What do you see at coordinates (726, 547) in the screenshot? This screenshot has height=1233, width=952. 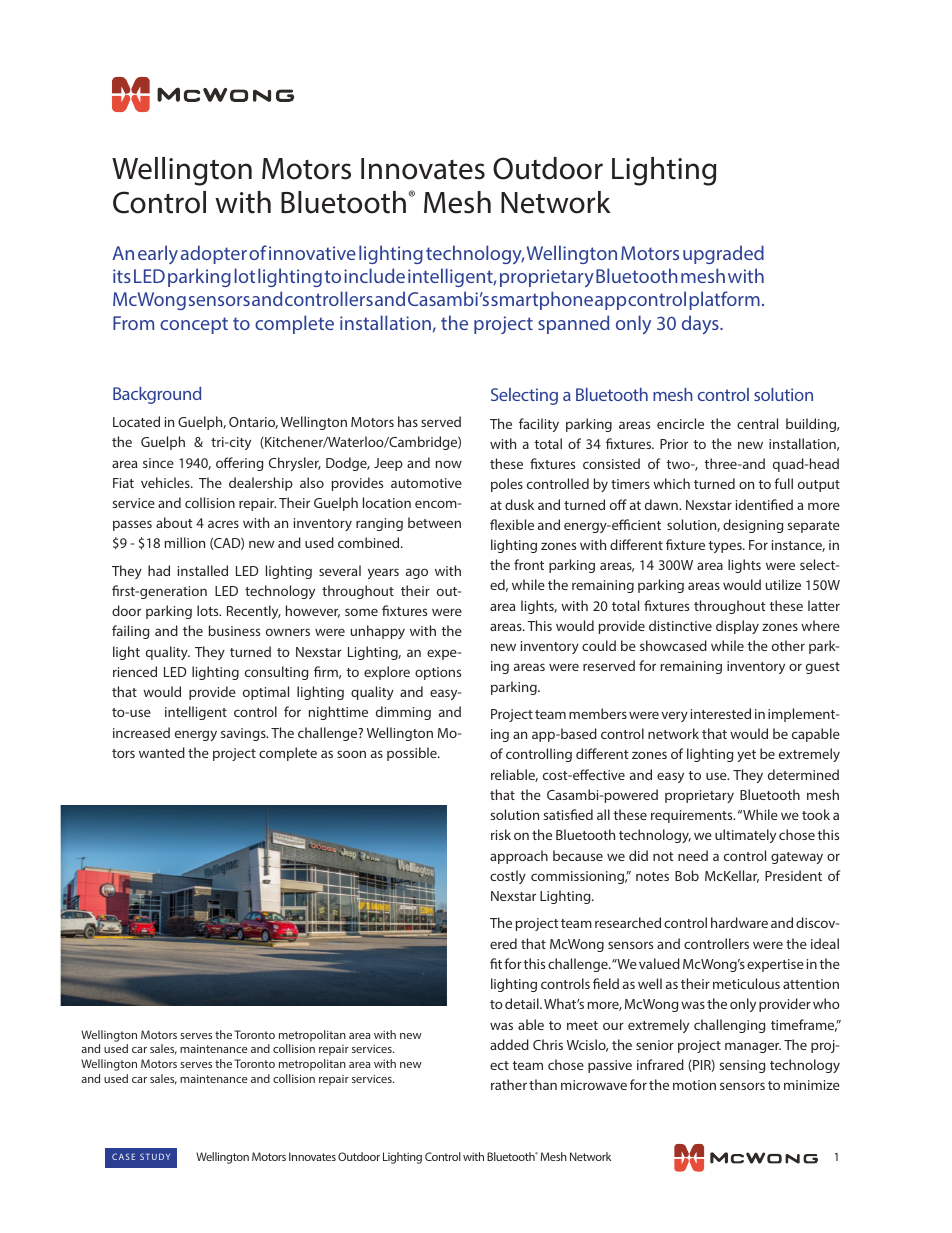 I see `types` at bounding box center [726, 547].
